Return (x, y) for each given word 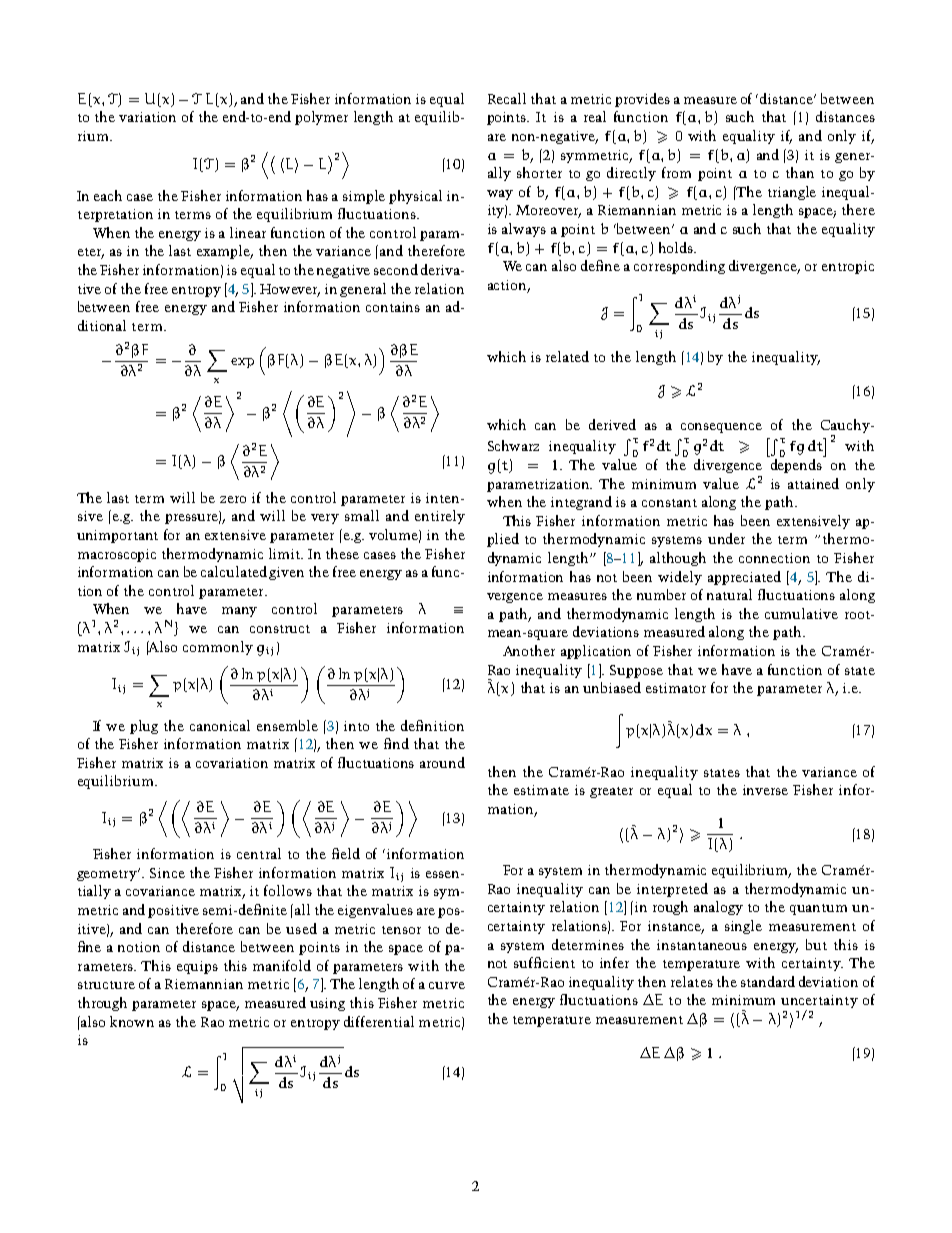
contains (393, 307)
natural (729, 594)
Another (529, 650)
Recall (507, 98)
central (259, 853)
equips (197, 967)
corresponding (679, 267)
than (800, 172)
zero (233, 499)
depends (796, 464)
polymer (321, 118)
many (239, 612)
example (225, 252)
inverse (765, 790)
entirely (440, 517)
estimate (541, 790)
